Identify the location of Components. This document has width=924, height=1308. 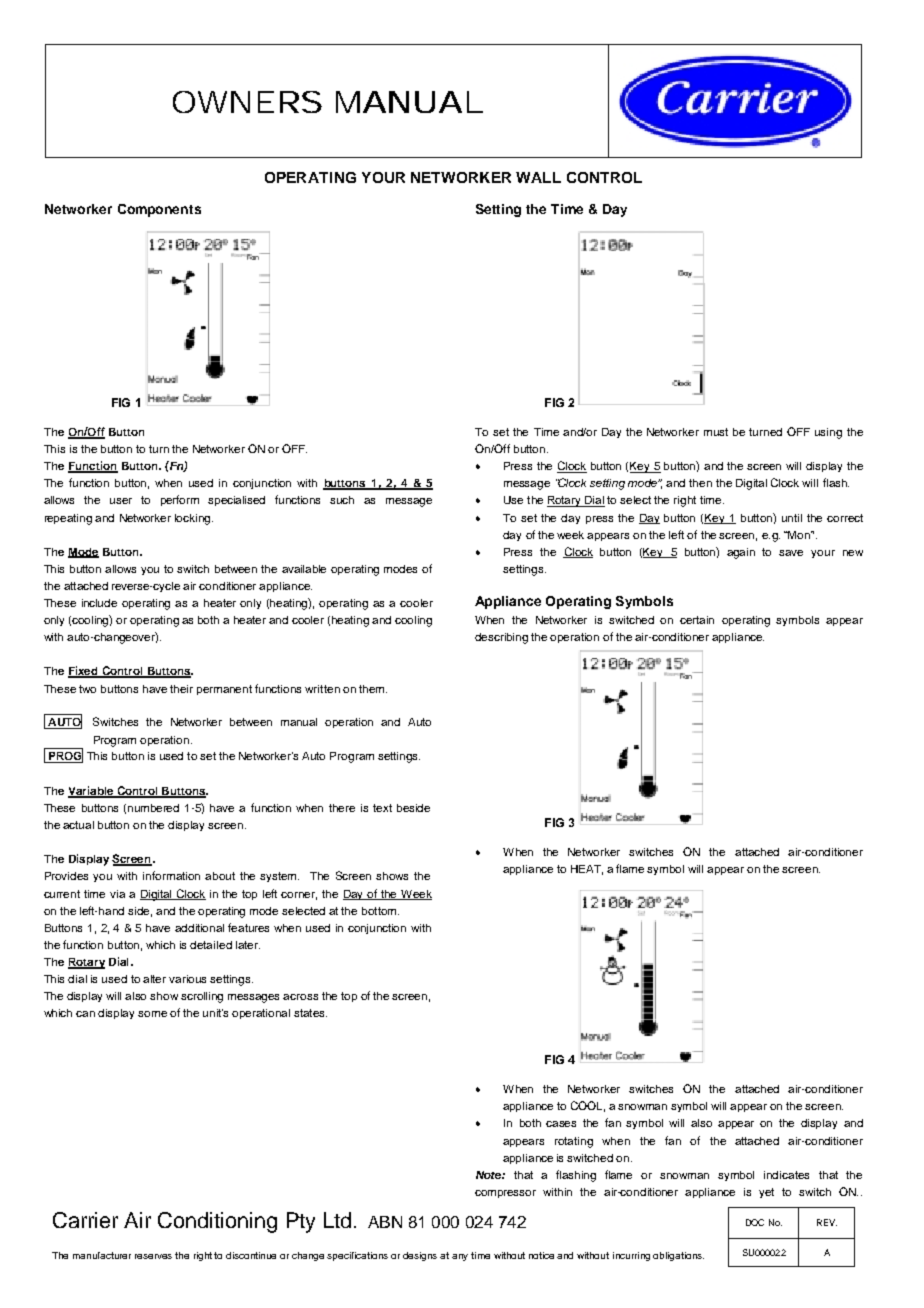
(159, 210).
